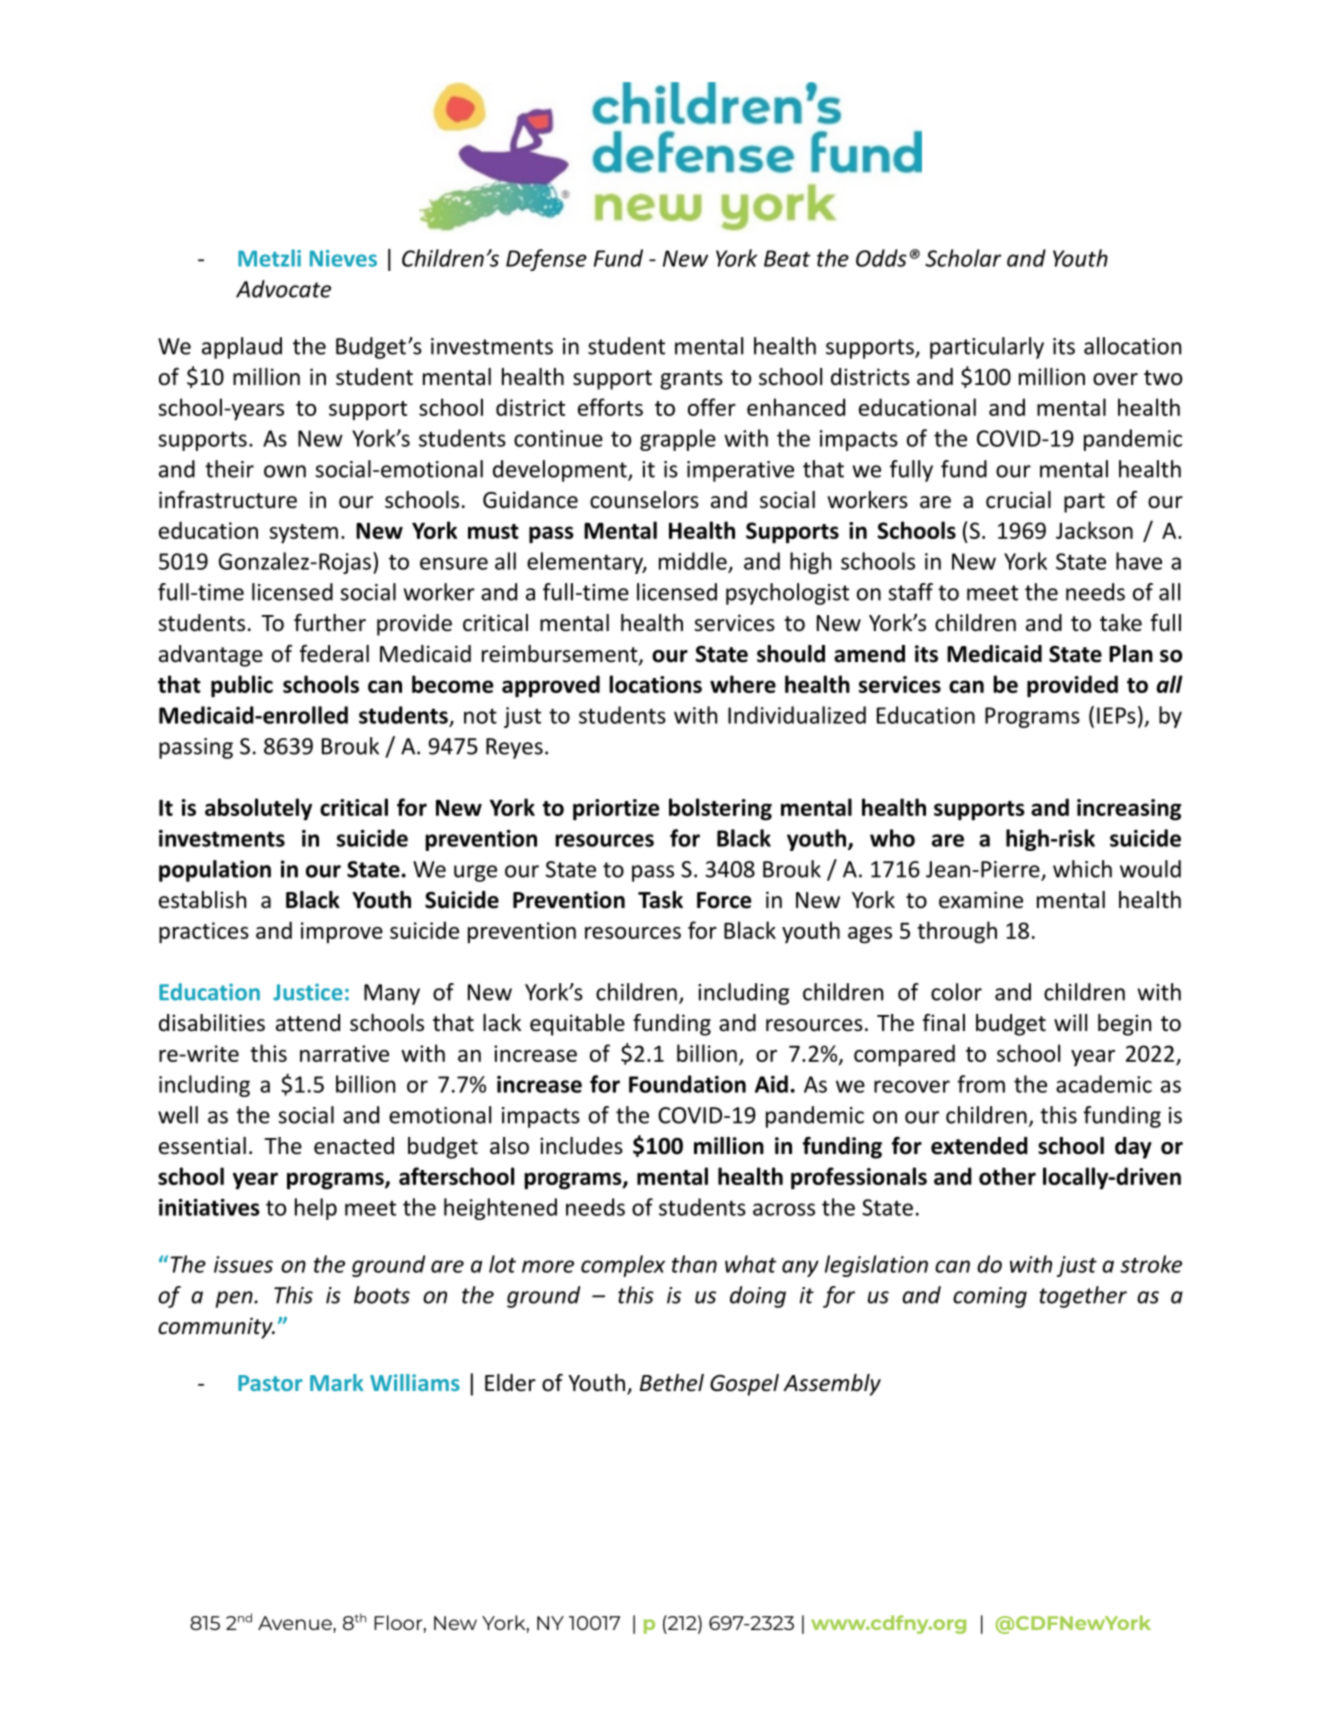 Image resolution: width=1341 pixels, height=1735 pixels. What do you see at coordinates (787, 258) in the image?
I see `Beat` at bounding box center [787, 258].
